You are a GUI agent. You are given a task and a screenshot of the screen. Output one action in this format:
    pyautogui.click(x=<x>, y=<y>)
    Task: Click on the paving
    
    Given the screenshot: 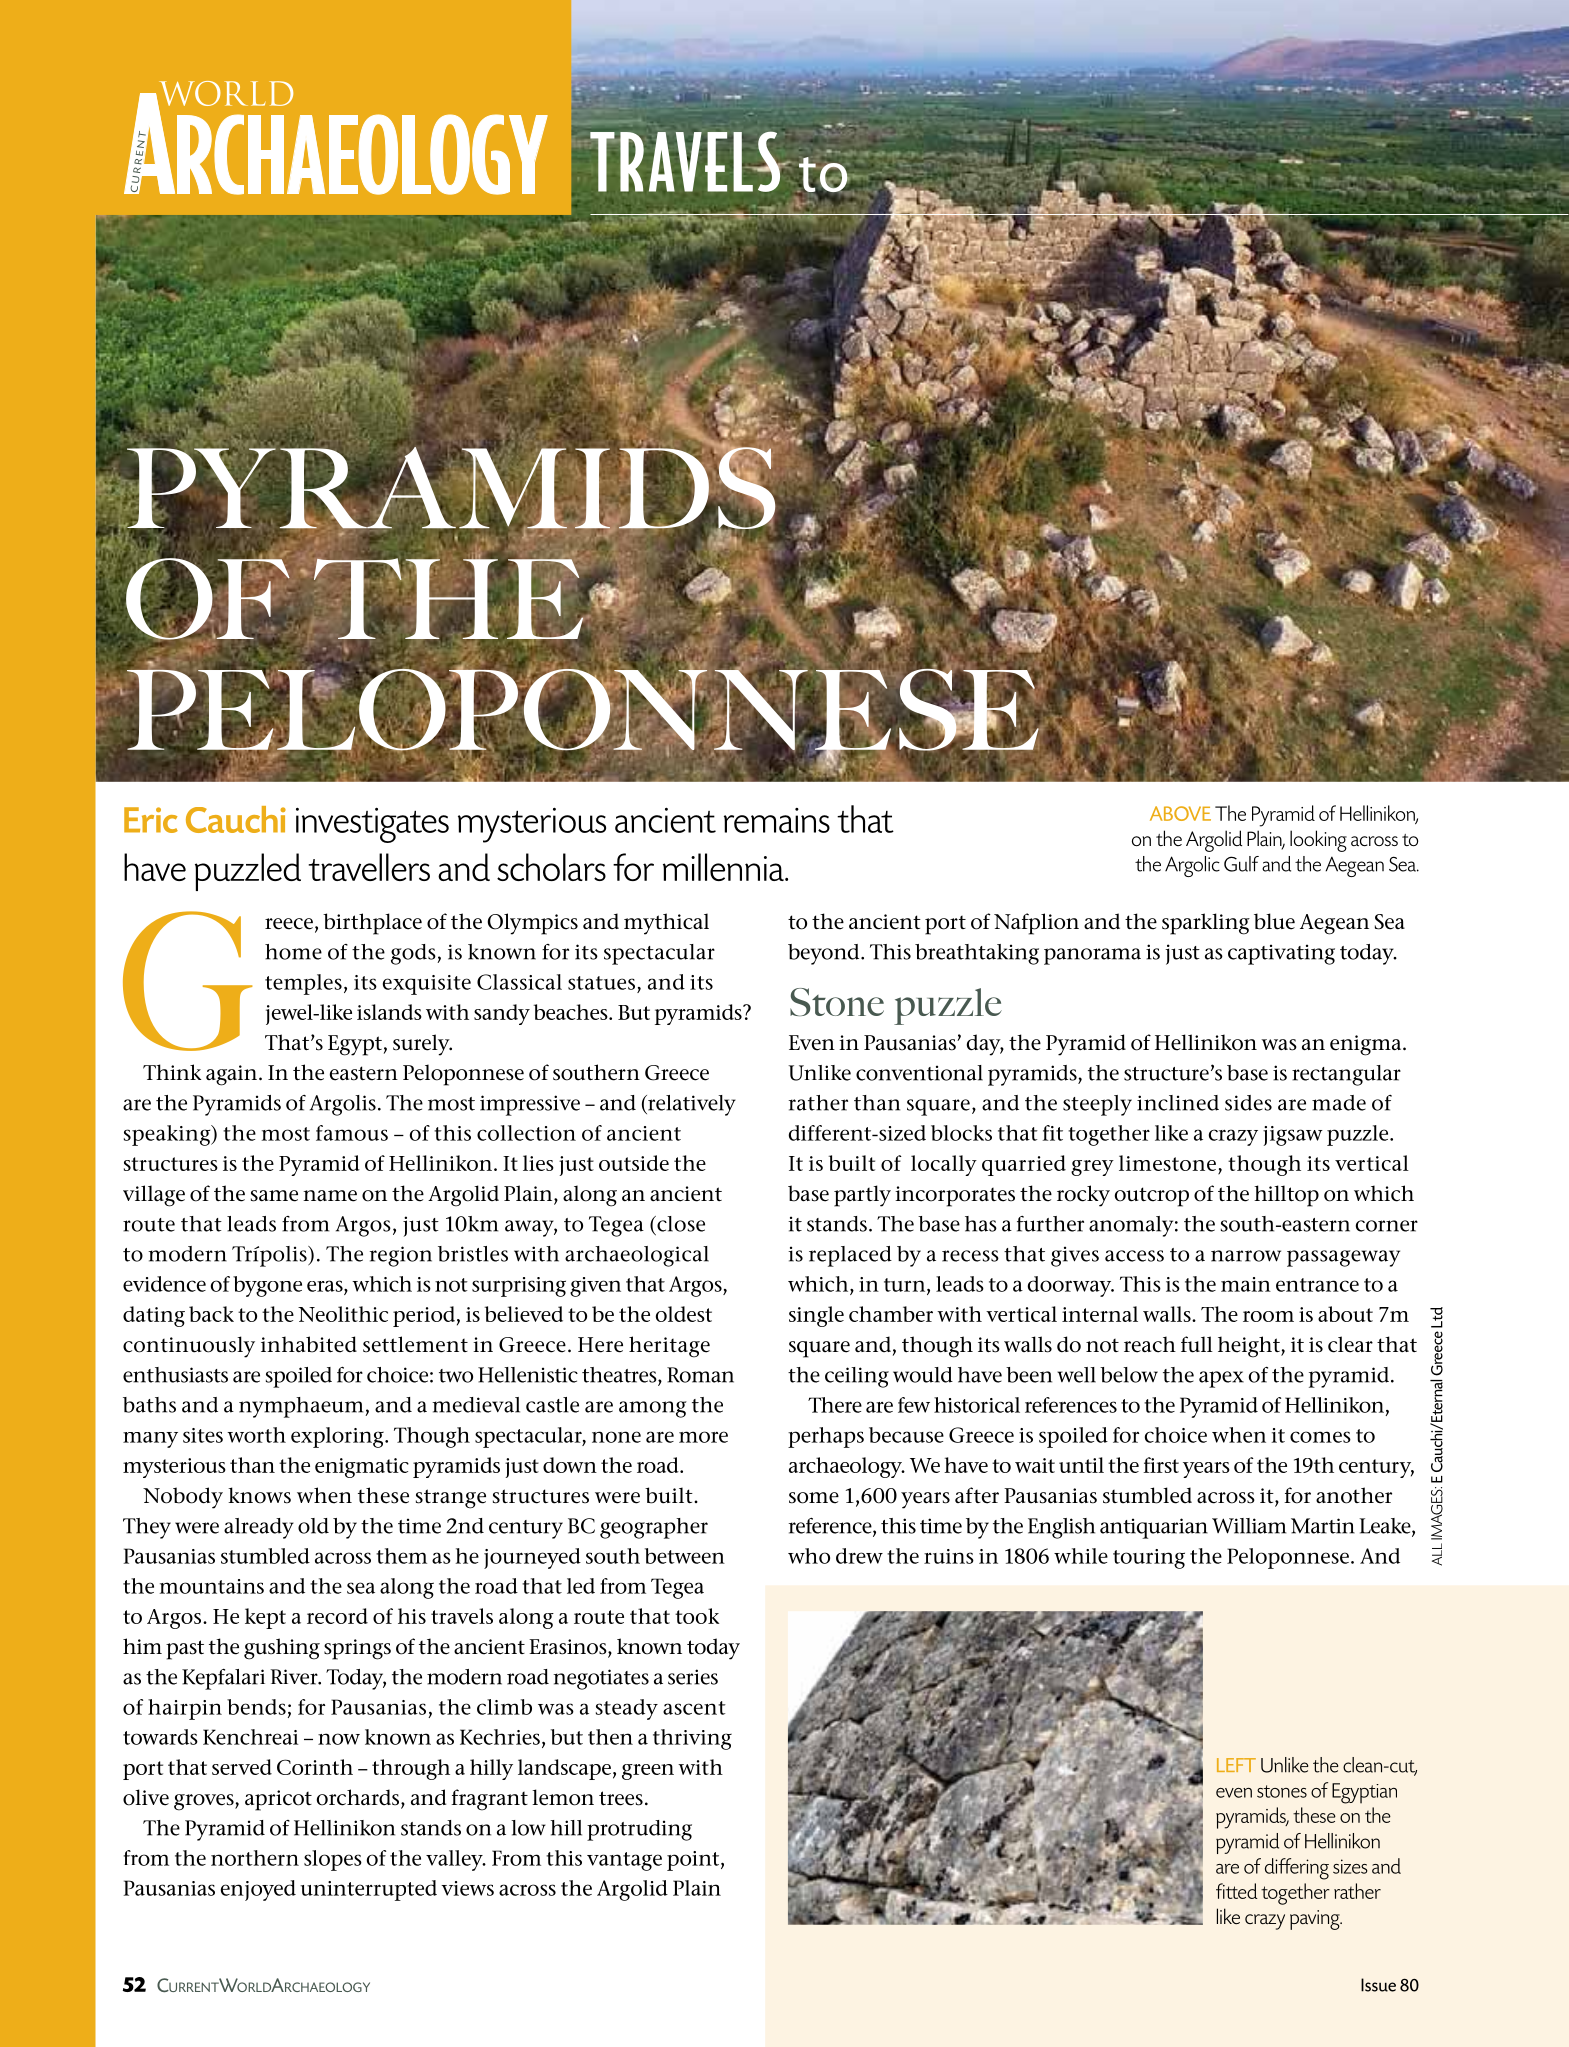 What is the action you would take?
    pyautogui.click(x=1316, y=1920)
